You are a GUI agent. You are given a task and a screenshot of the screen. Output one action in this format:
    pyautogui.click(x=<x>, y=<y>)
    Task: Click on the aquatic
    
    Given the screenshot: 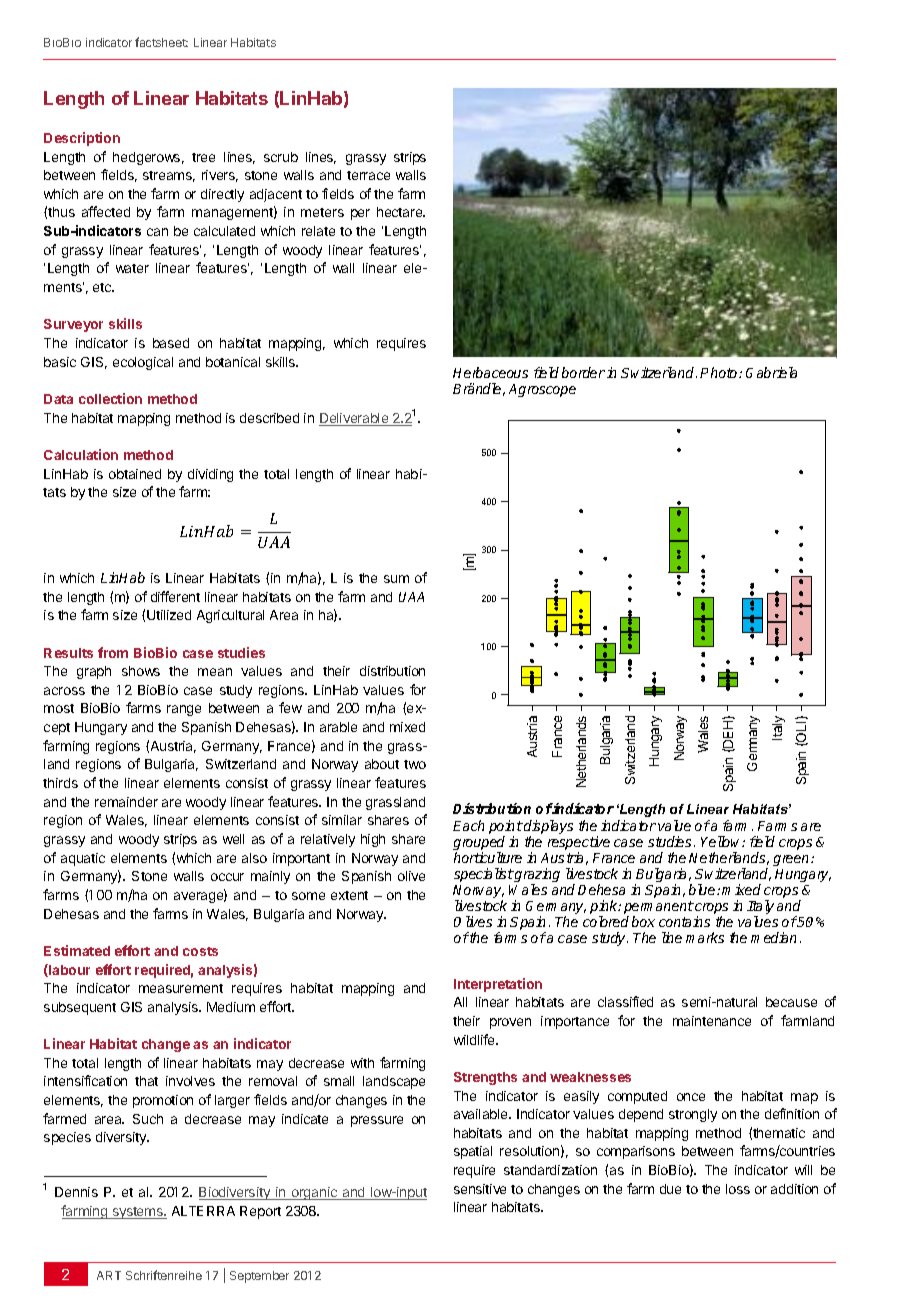 What is the action you would take?
    pyautogui.click(x=83, y=859)
